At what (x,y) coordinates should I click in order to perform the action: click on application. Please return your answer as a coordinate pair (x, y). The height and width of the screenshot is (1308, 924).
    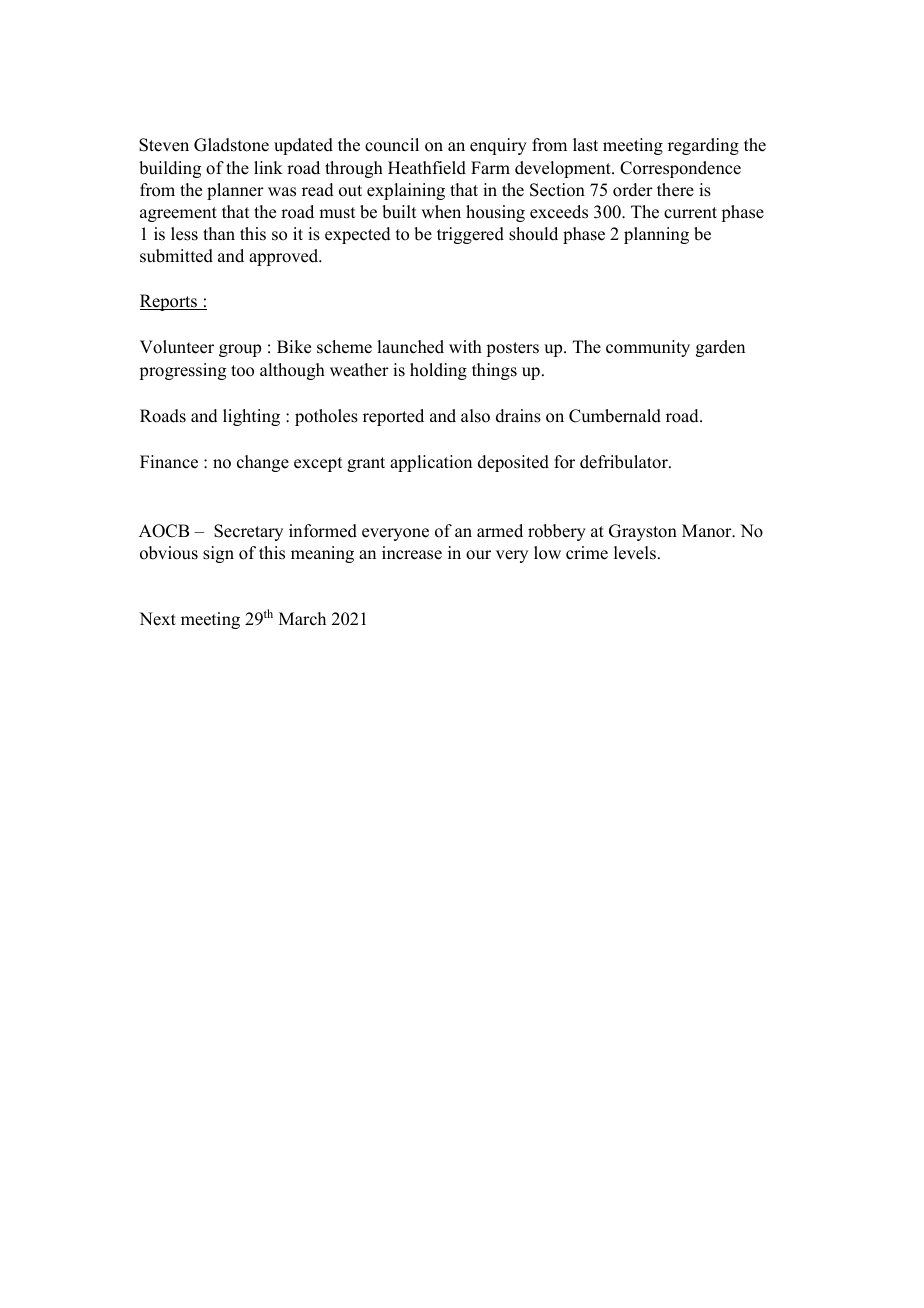
    Looking at the image, I should click on (431, 463).
